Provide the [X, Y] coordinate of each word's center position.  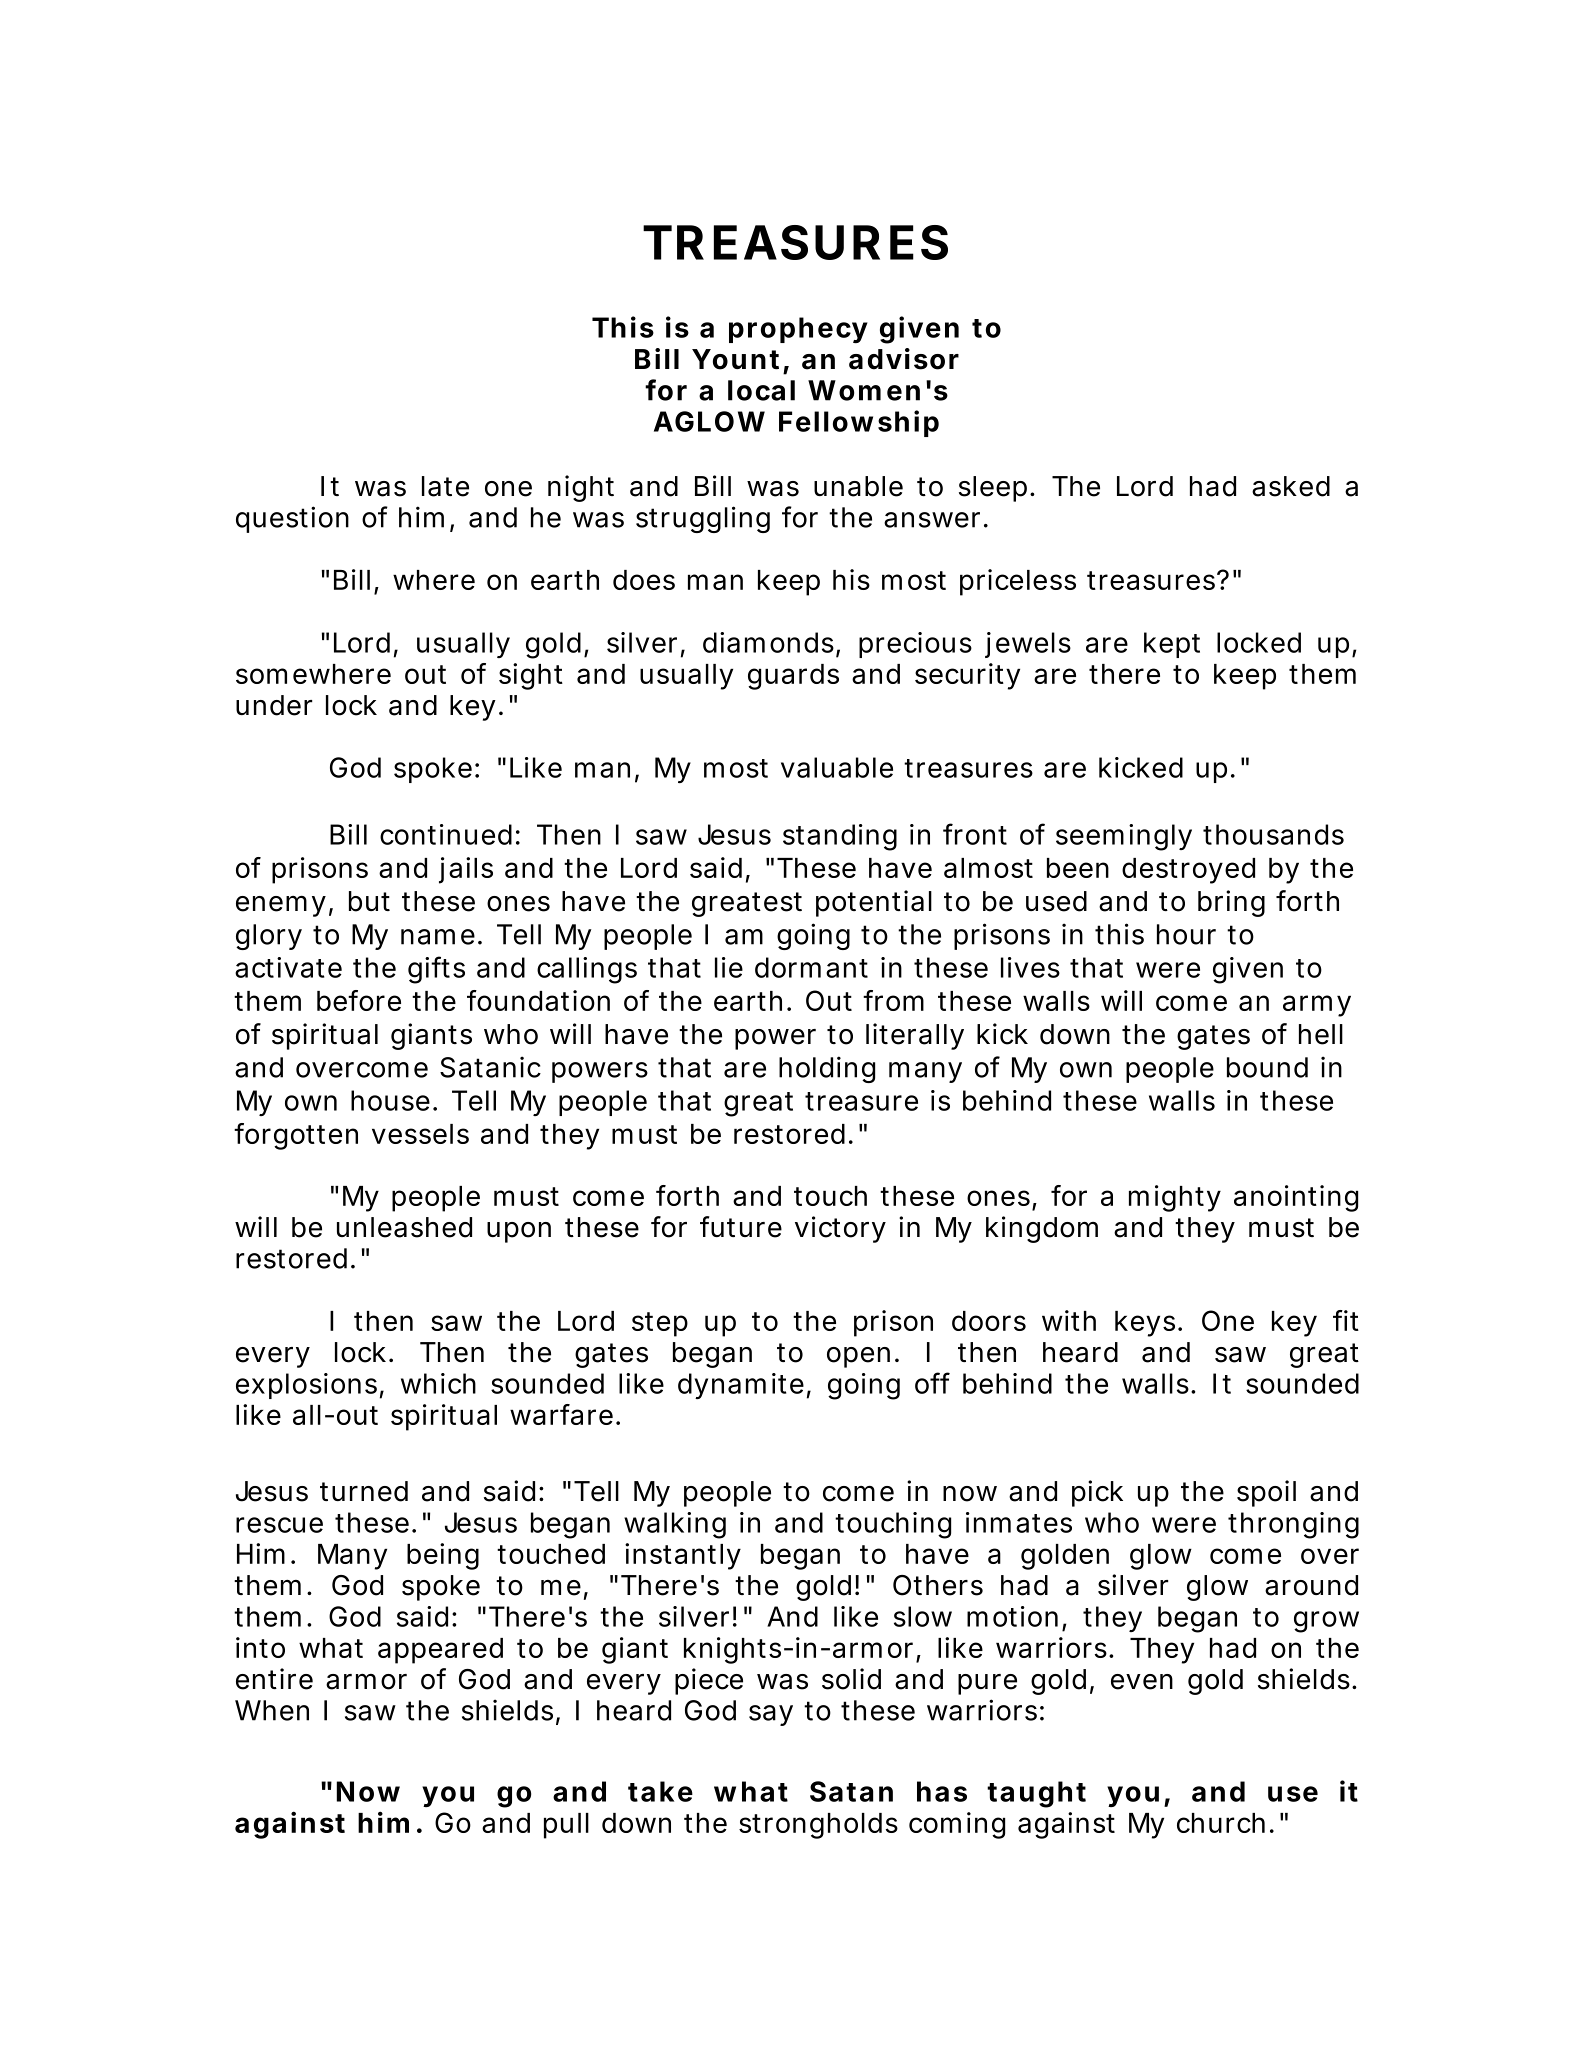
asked [1291, 486]
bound [1267, 1067]
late [445, 486]
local [761, 390]
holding [827, 1069]
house [390, 1100]
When [272, 1710]
